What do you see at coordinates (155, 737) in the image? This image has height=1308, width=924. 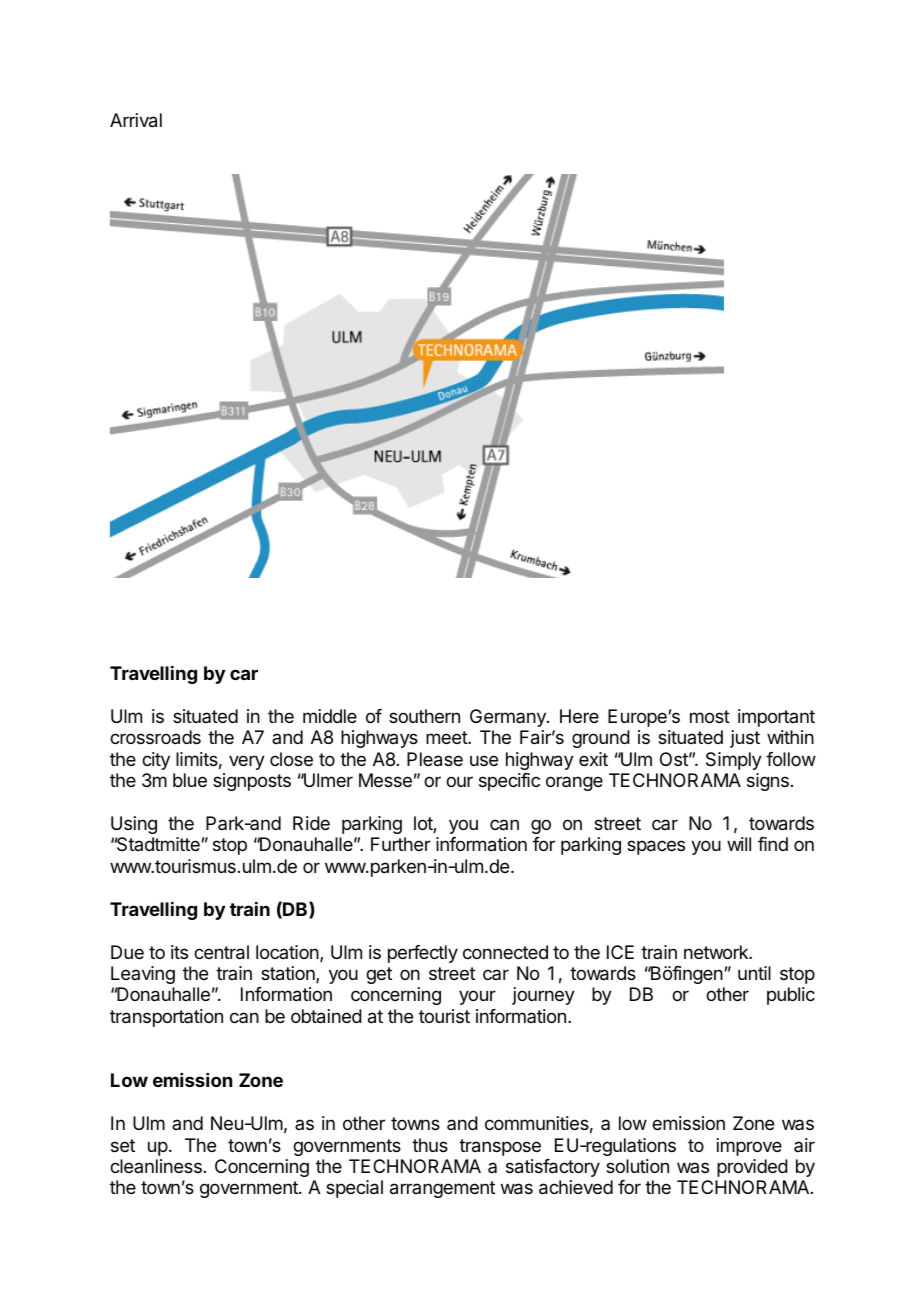 I see `crossroads` at bounding box center [155, 737].
